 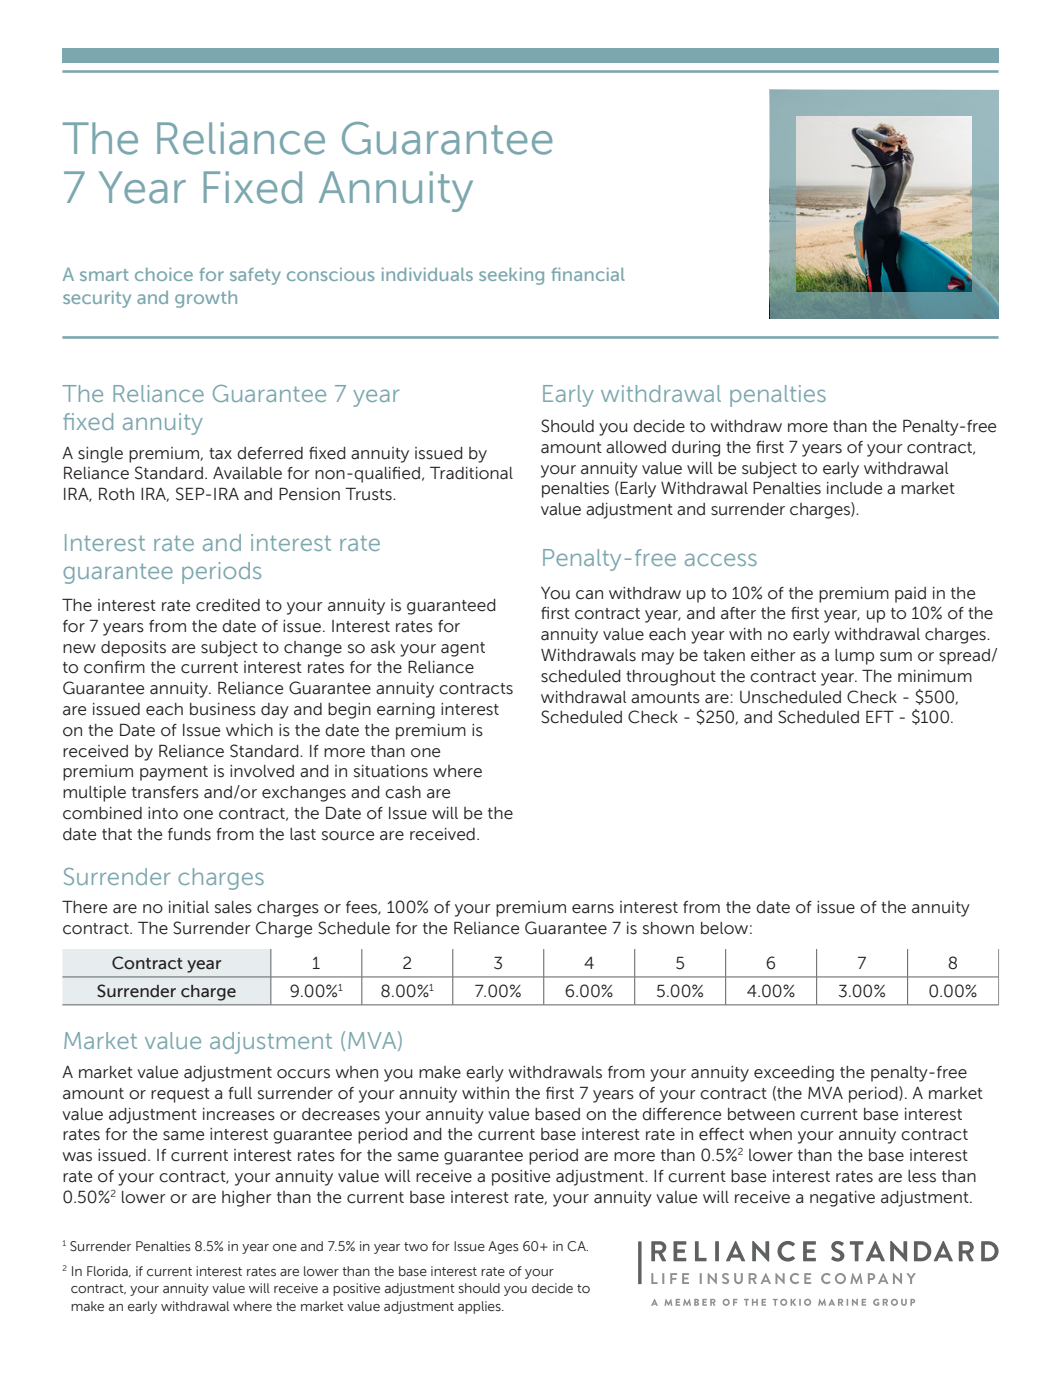 I want to click on Florida, so click(x=108, y=1271).
